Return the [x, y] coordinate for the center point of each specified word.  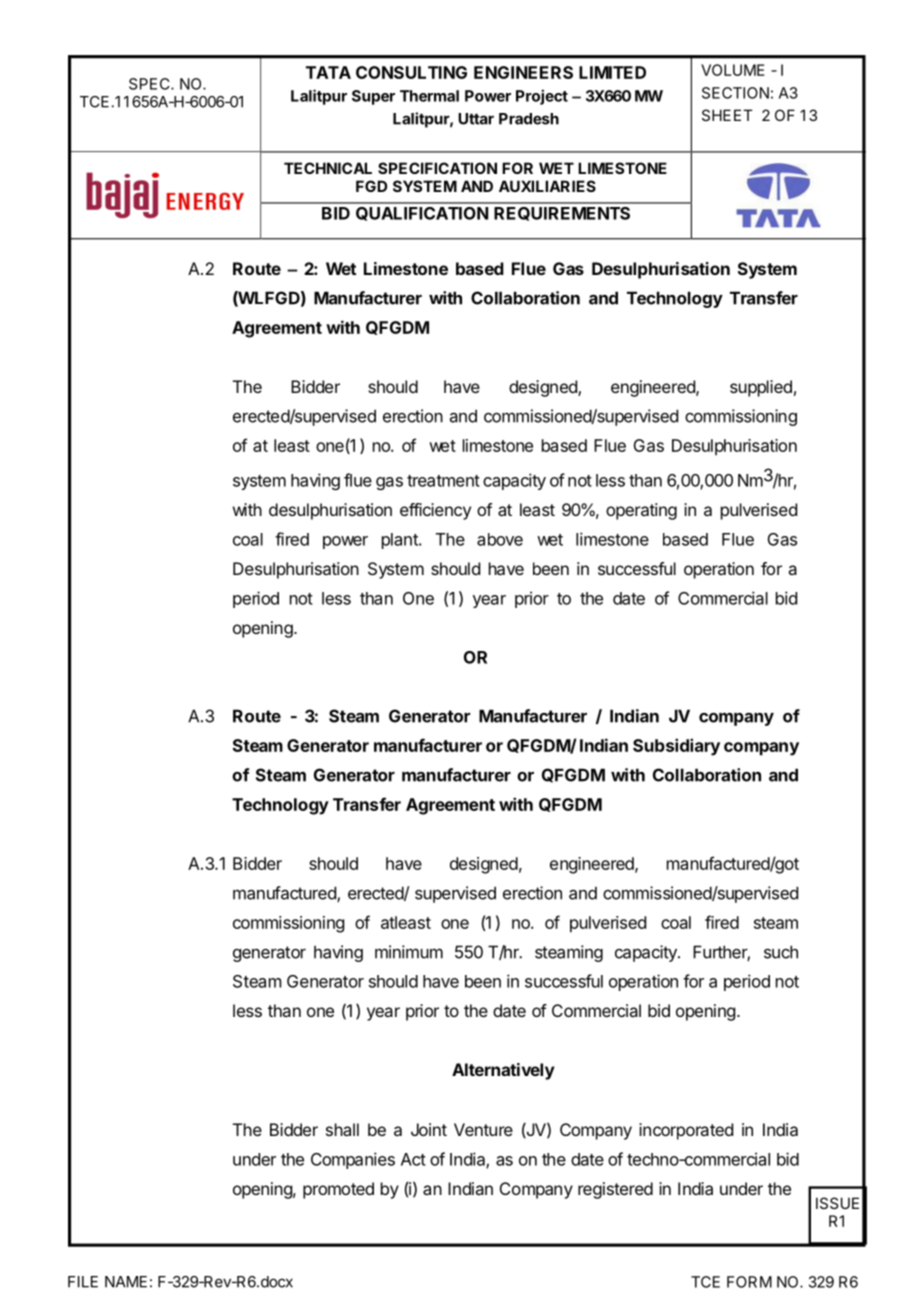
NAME [126, 1282]
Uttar [476, 119]
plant [401, 541]
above [500, 539]
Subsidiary [676, 747]
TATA [328, 72]
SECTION [735, 93]
